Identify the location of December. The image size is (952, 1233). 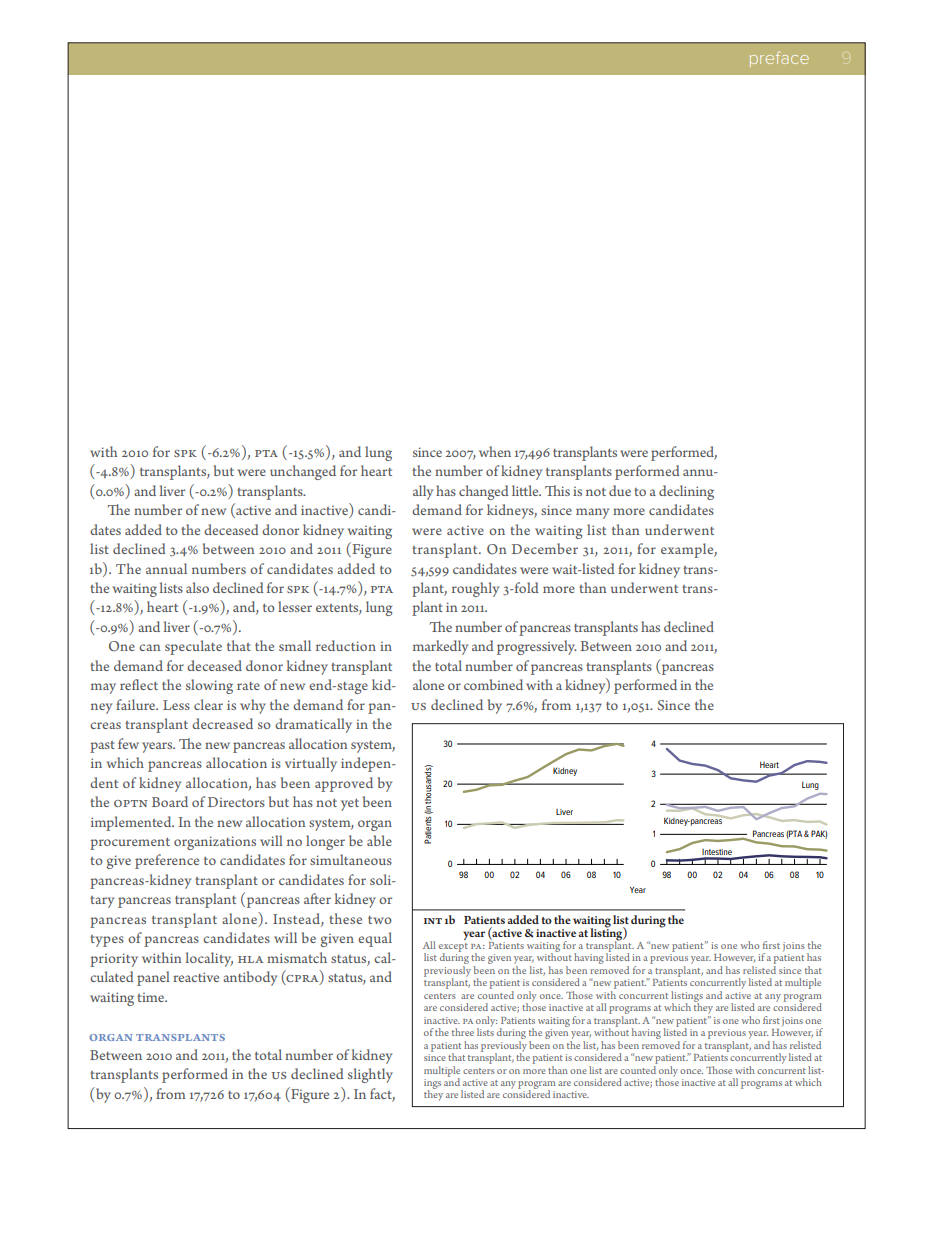
(545, 548).
